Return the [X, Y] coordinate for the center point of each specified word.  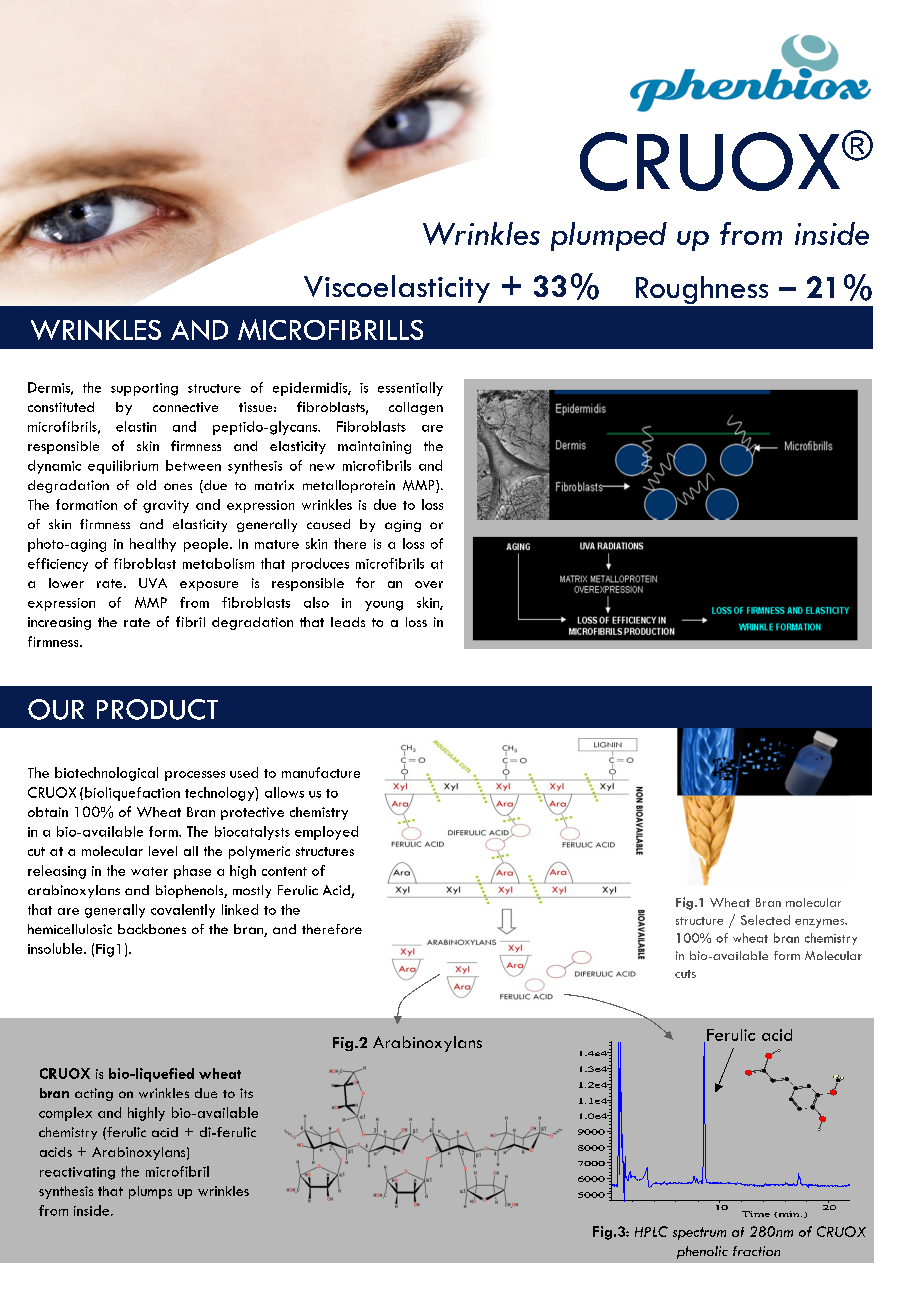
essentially [410, 389]
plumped [609, 236]
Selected [765, 920]
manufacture [321, 772]
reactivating [77, 1173]
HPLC [651, 1231]
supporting [144, 389]
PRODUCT [157, 709]
